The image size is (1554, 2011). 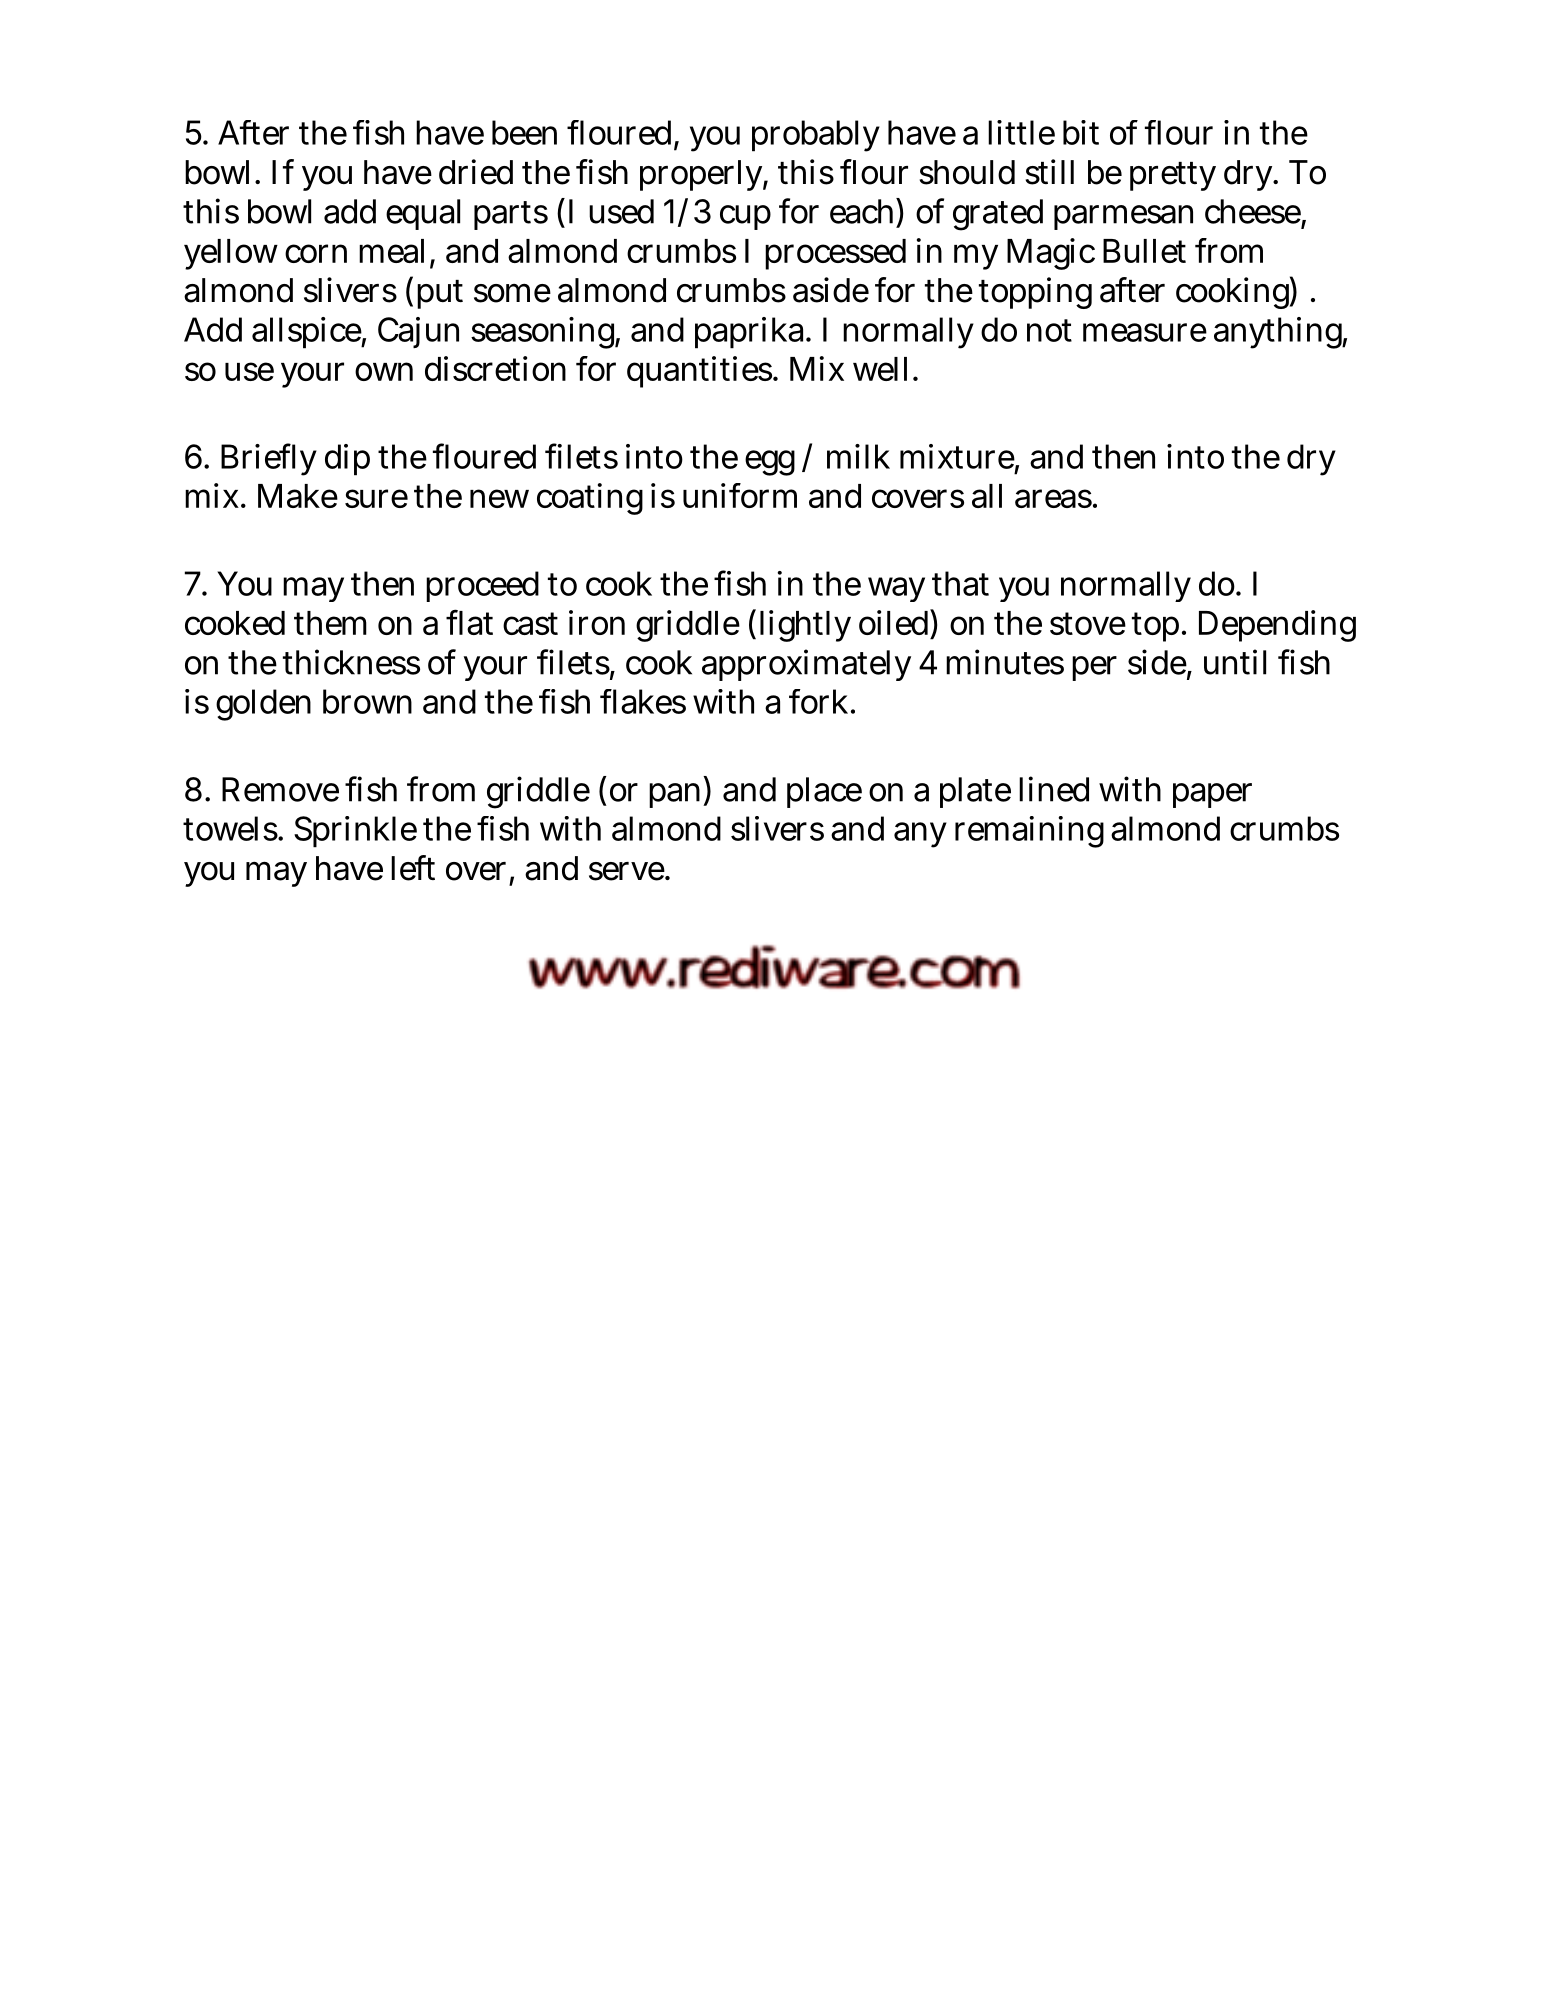 I want to click on uniform, so click(x=740, y=495).
